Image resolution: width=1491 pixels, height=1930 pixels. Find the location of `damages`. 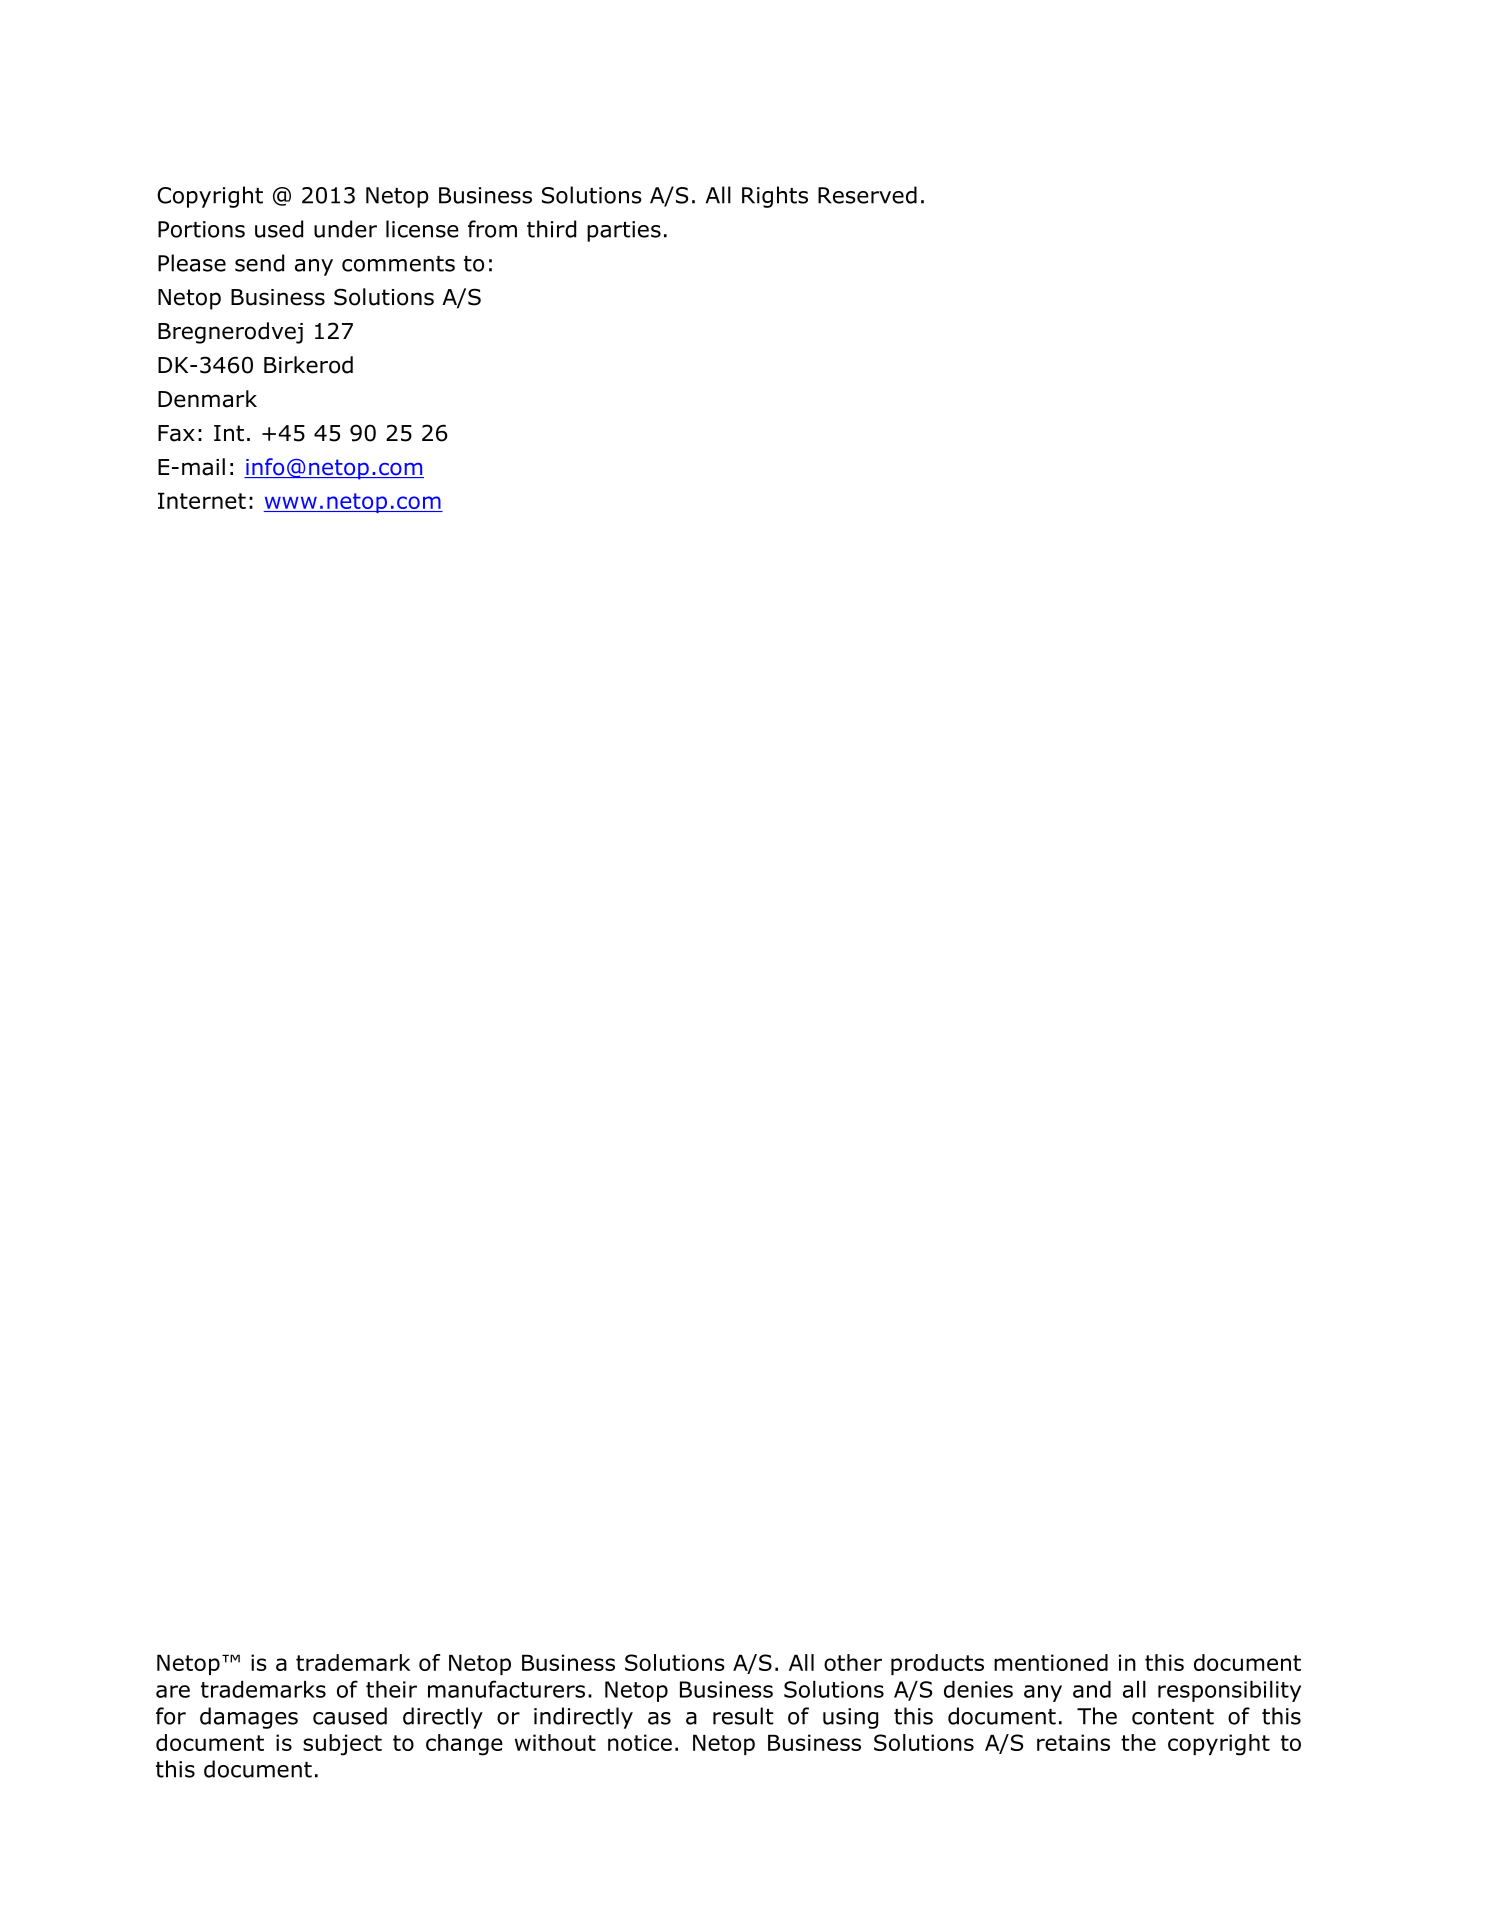

damages is located at coordinates (249, 1718).
